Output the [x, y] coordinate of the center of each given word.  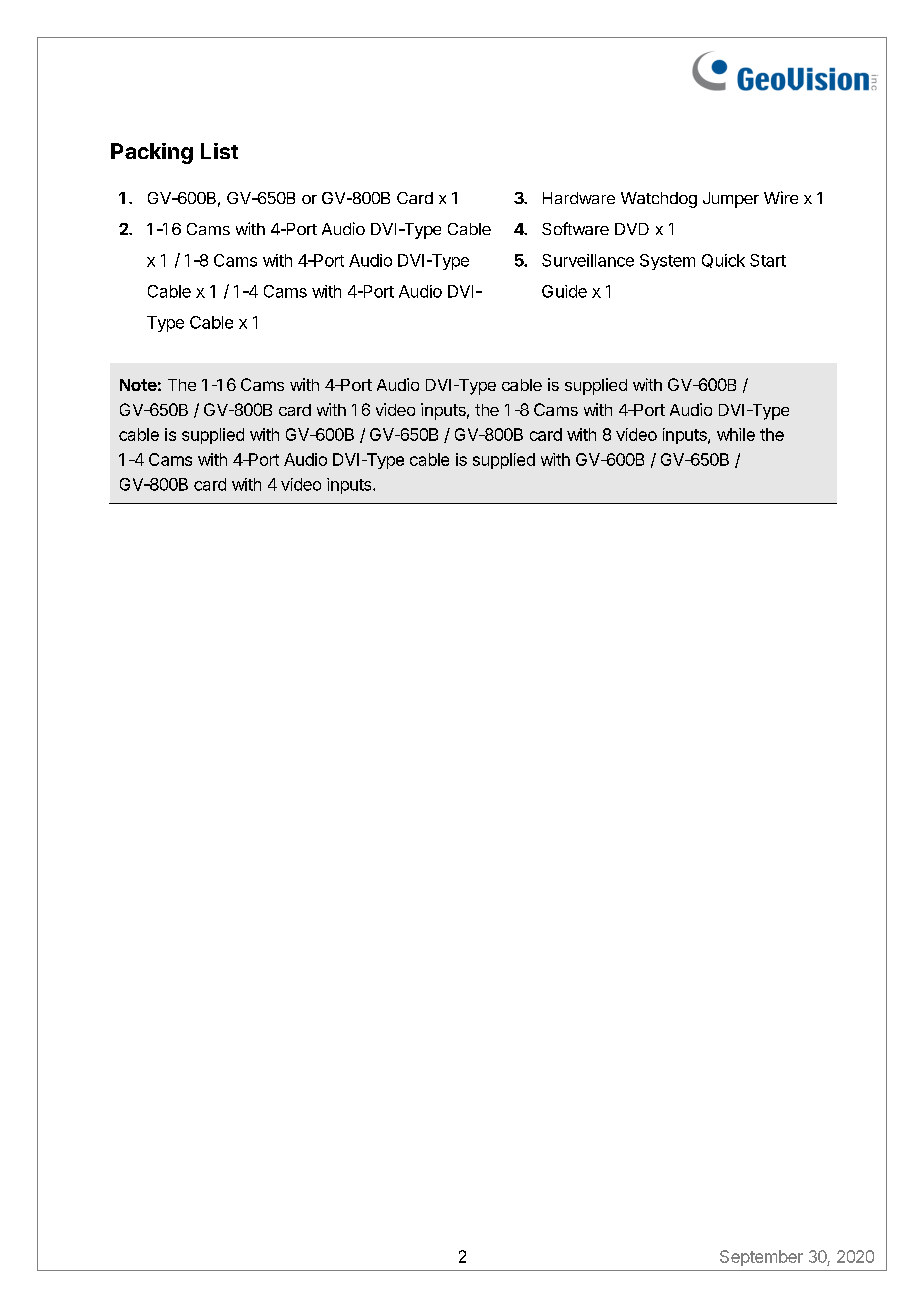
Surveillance [588, 260]
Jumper [731, 200]
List [219, 151]
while [736, 434]
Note [138, 385]
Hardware [579, 198]
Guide [564, 291]
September [761, 1258]
